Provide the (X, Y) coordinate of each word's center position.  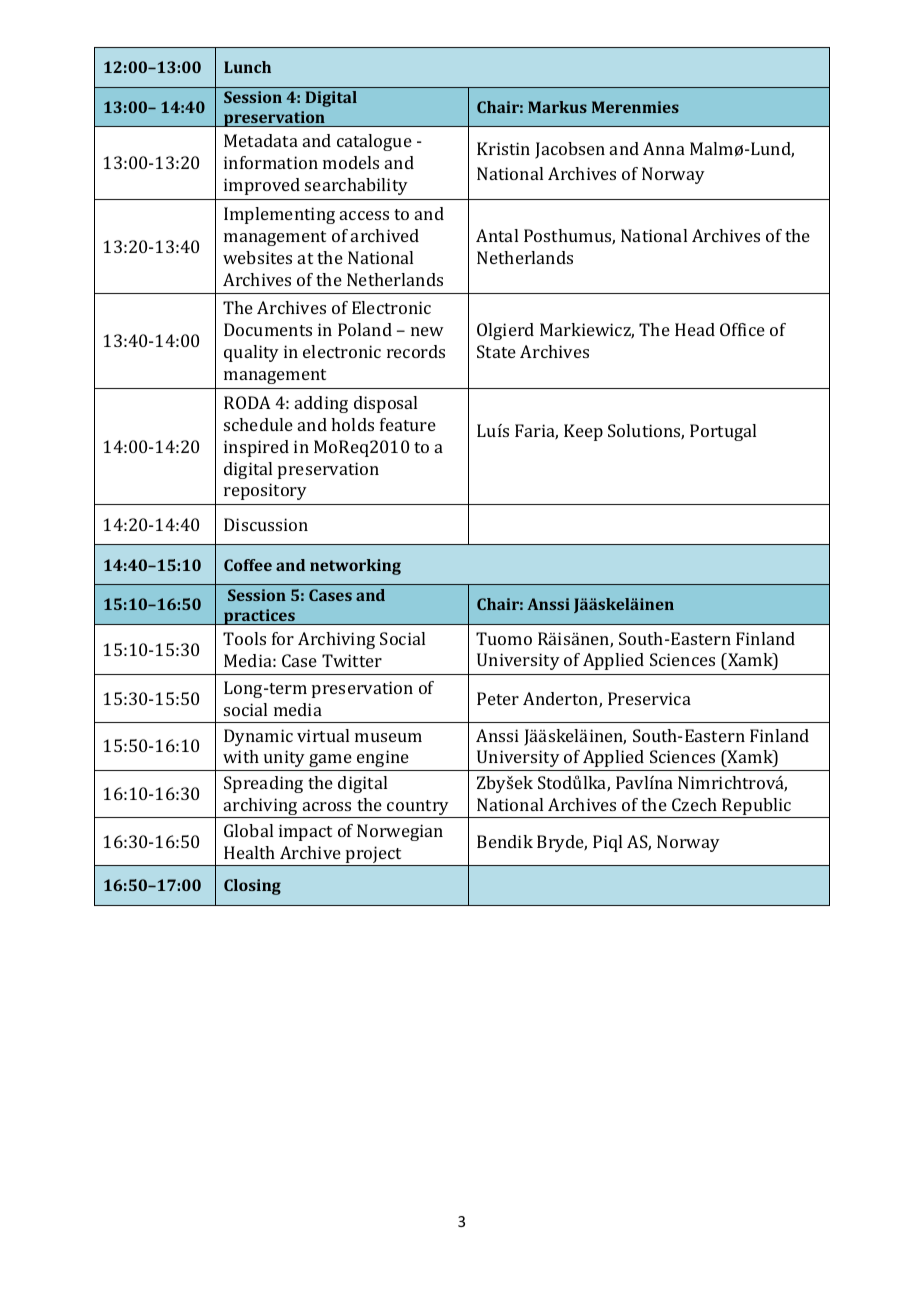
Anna (664, 148)
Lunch (247, 67)
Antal (497, 235)
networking (355, 567)
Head (695, 329)
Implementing (279, 215)
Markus (557, 107)
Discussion (266, 524)
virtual (323, 735)
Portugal (723, 432)
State (496, 351)
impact (305, 832)
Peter (498, 698)
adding (321, 404)
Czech (694, 804)
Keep (583, 432)
